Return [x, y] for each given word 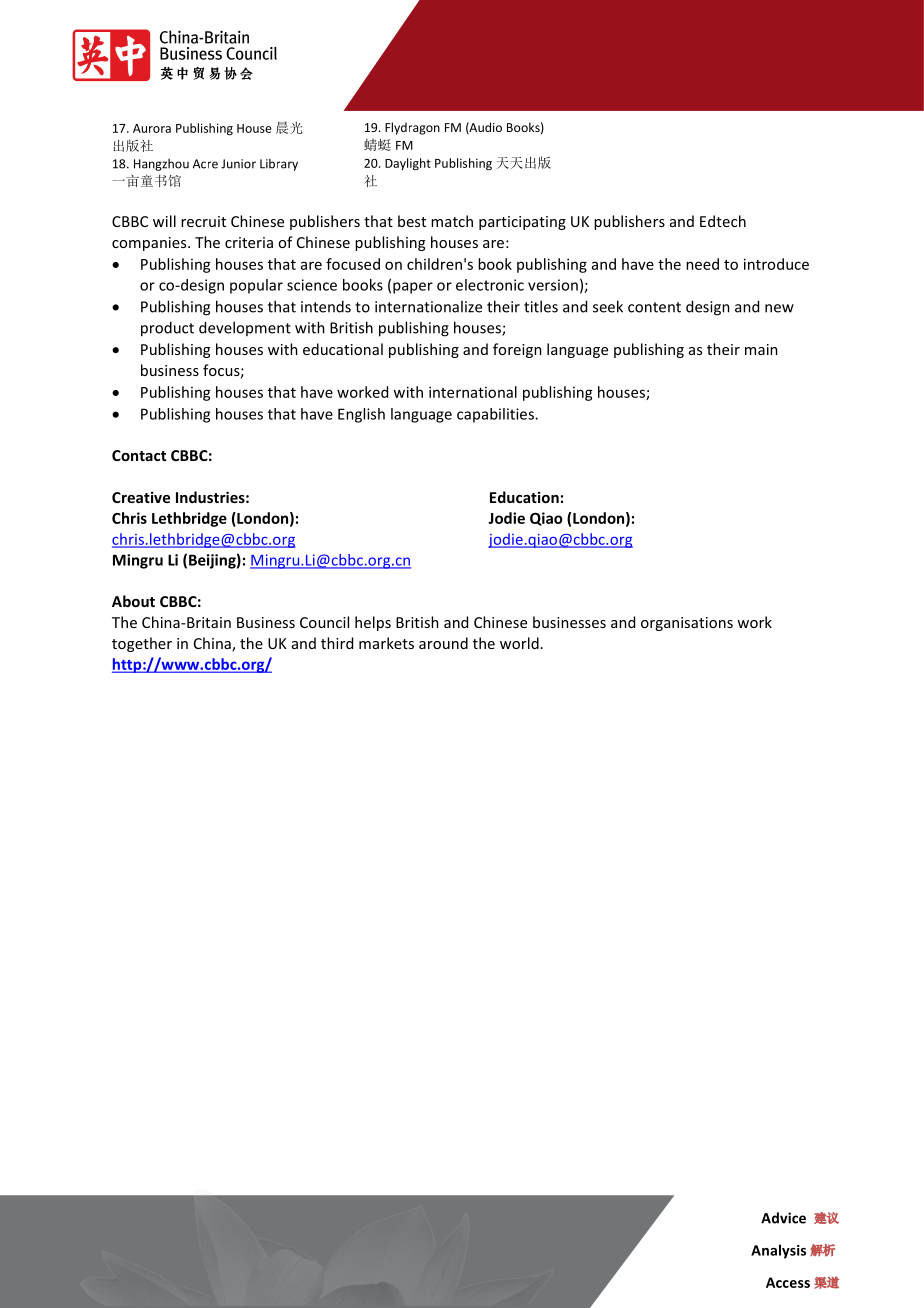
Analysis [778, 1251]
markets [386, 643]
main [761, 349]
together [142, 644]
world [519, 643]
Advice [783, 1218]
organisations [687, 624]
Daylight [408, 164]
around [443, 643]
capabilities [496, 415]
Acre [205, 164]
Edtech [723, 221]
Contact [139, 455]
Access [788, 1282]
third [337, 643]
